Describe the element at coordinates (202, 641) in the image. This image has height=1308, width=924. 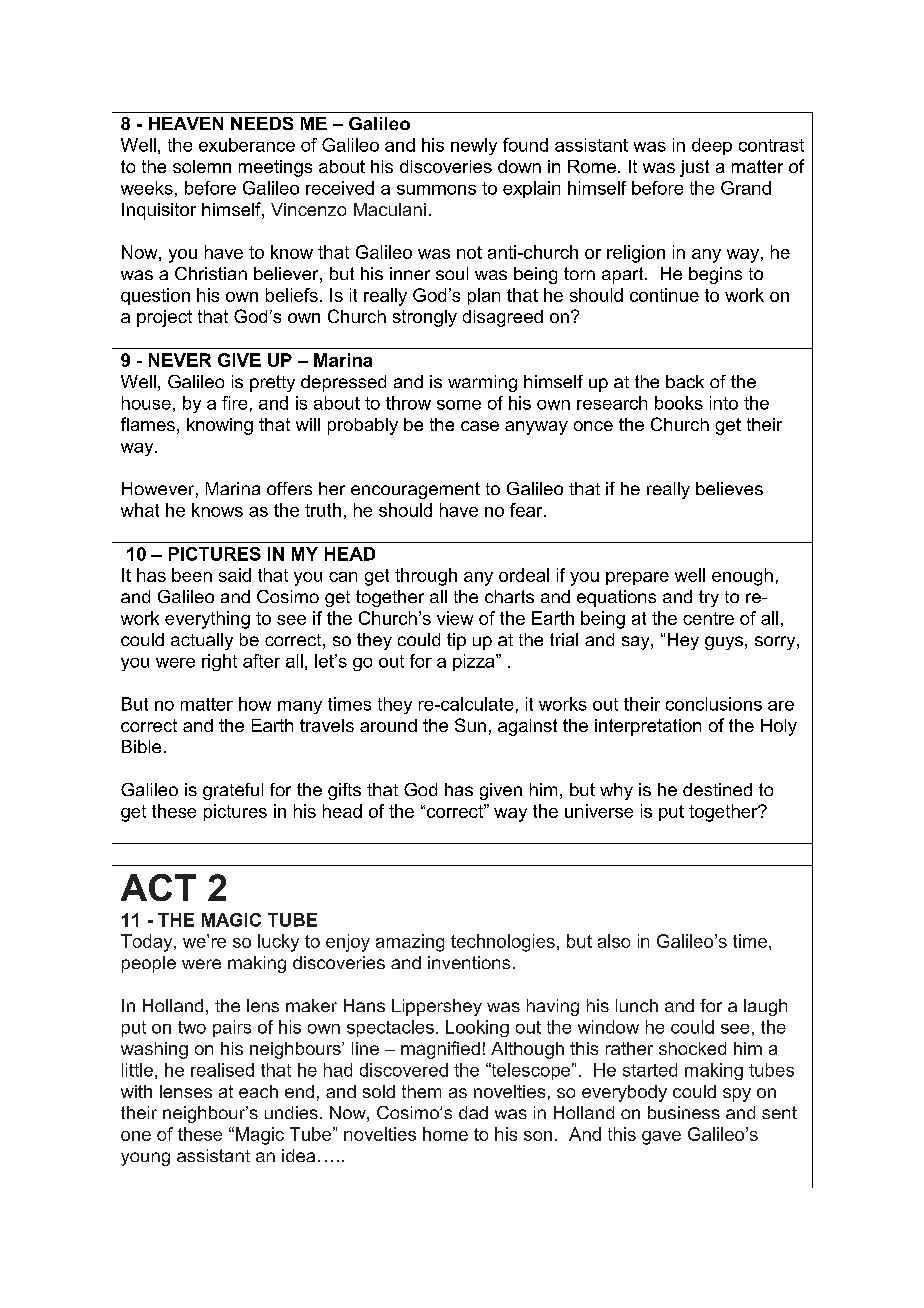
I see `actually` at that location.
